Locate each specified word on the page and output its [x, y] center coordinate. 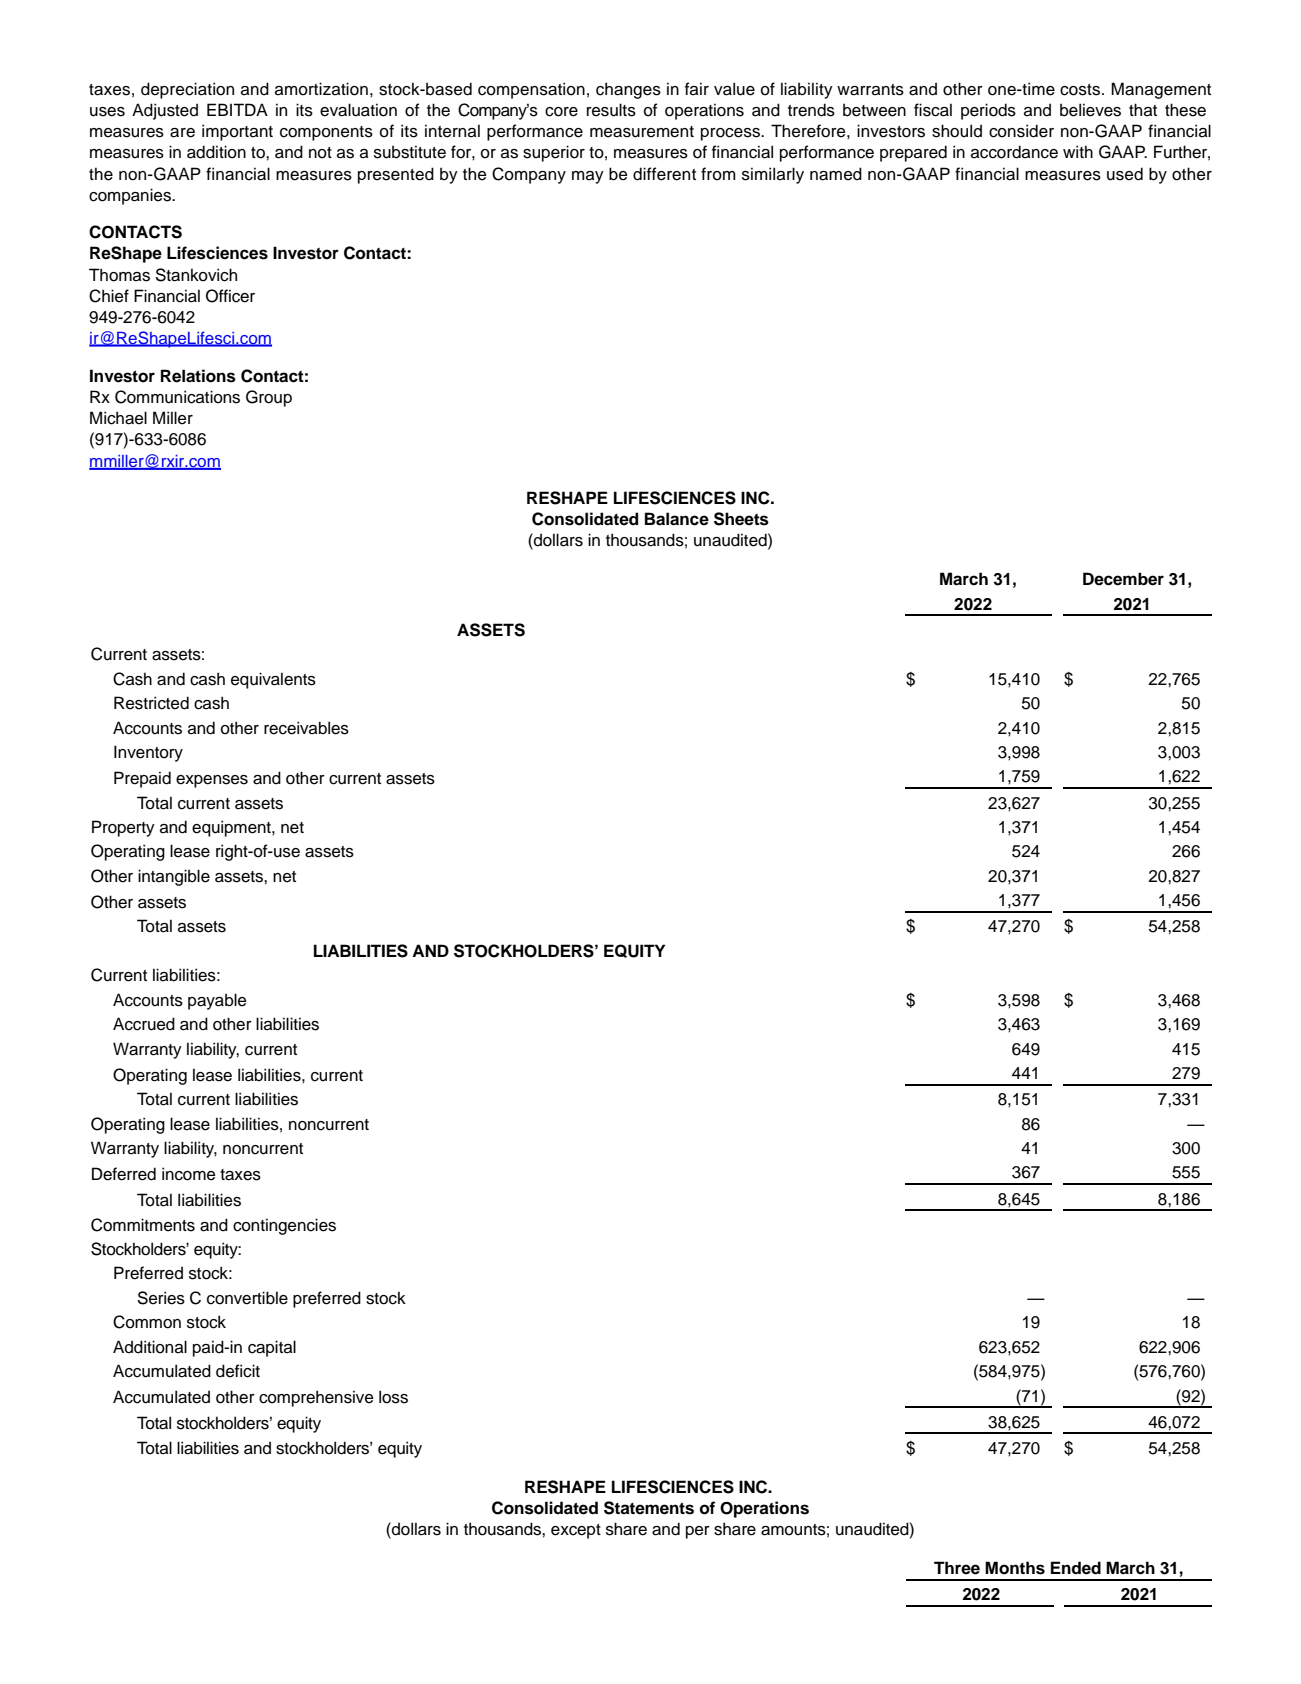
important [237, 132]
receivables [306, 728]
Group [269, 398]
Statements [649, 1508]
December [1123, 579]
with [1078, 151]
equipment [232, 828]
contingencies [284, 1226]
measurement [642, 132]
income [188, 1174]
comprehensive [316, 1398]
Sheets [741, 519]
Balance [677, 519]
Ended [1076, 1568]
